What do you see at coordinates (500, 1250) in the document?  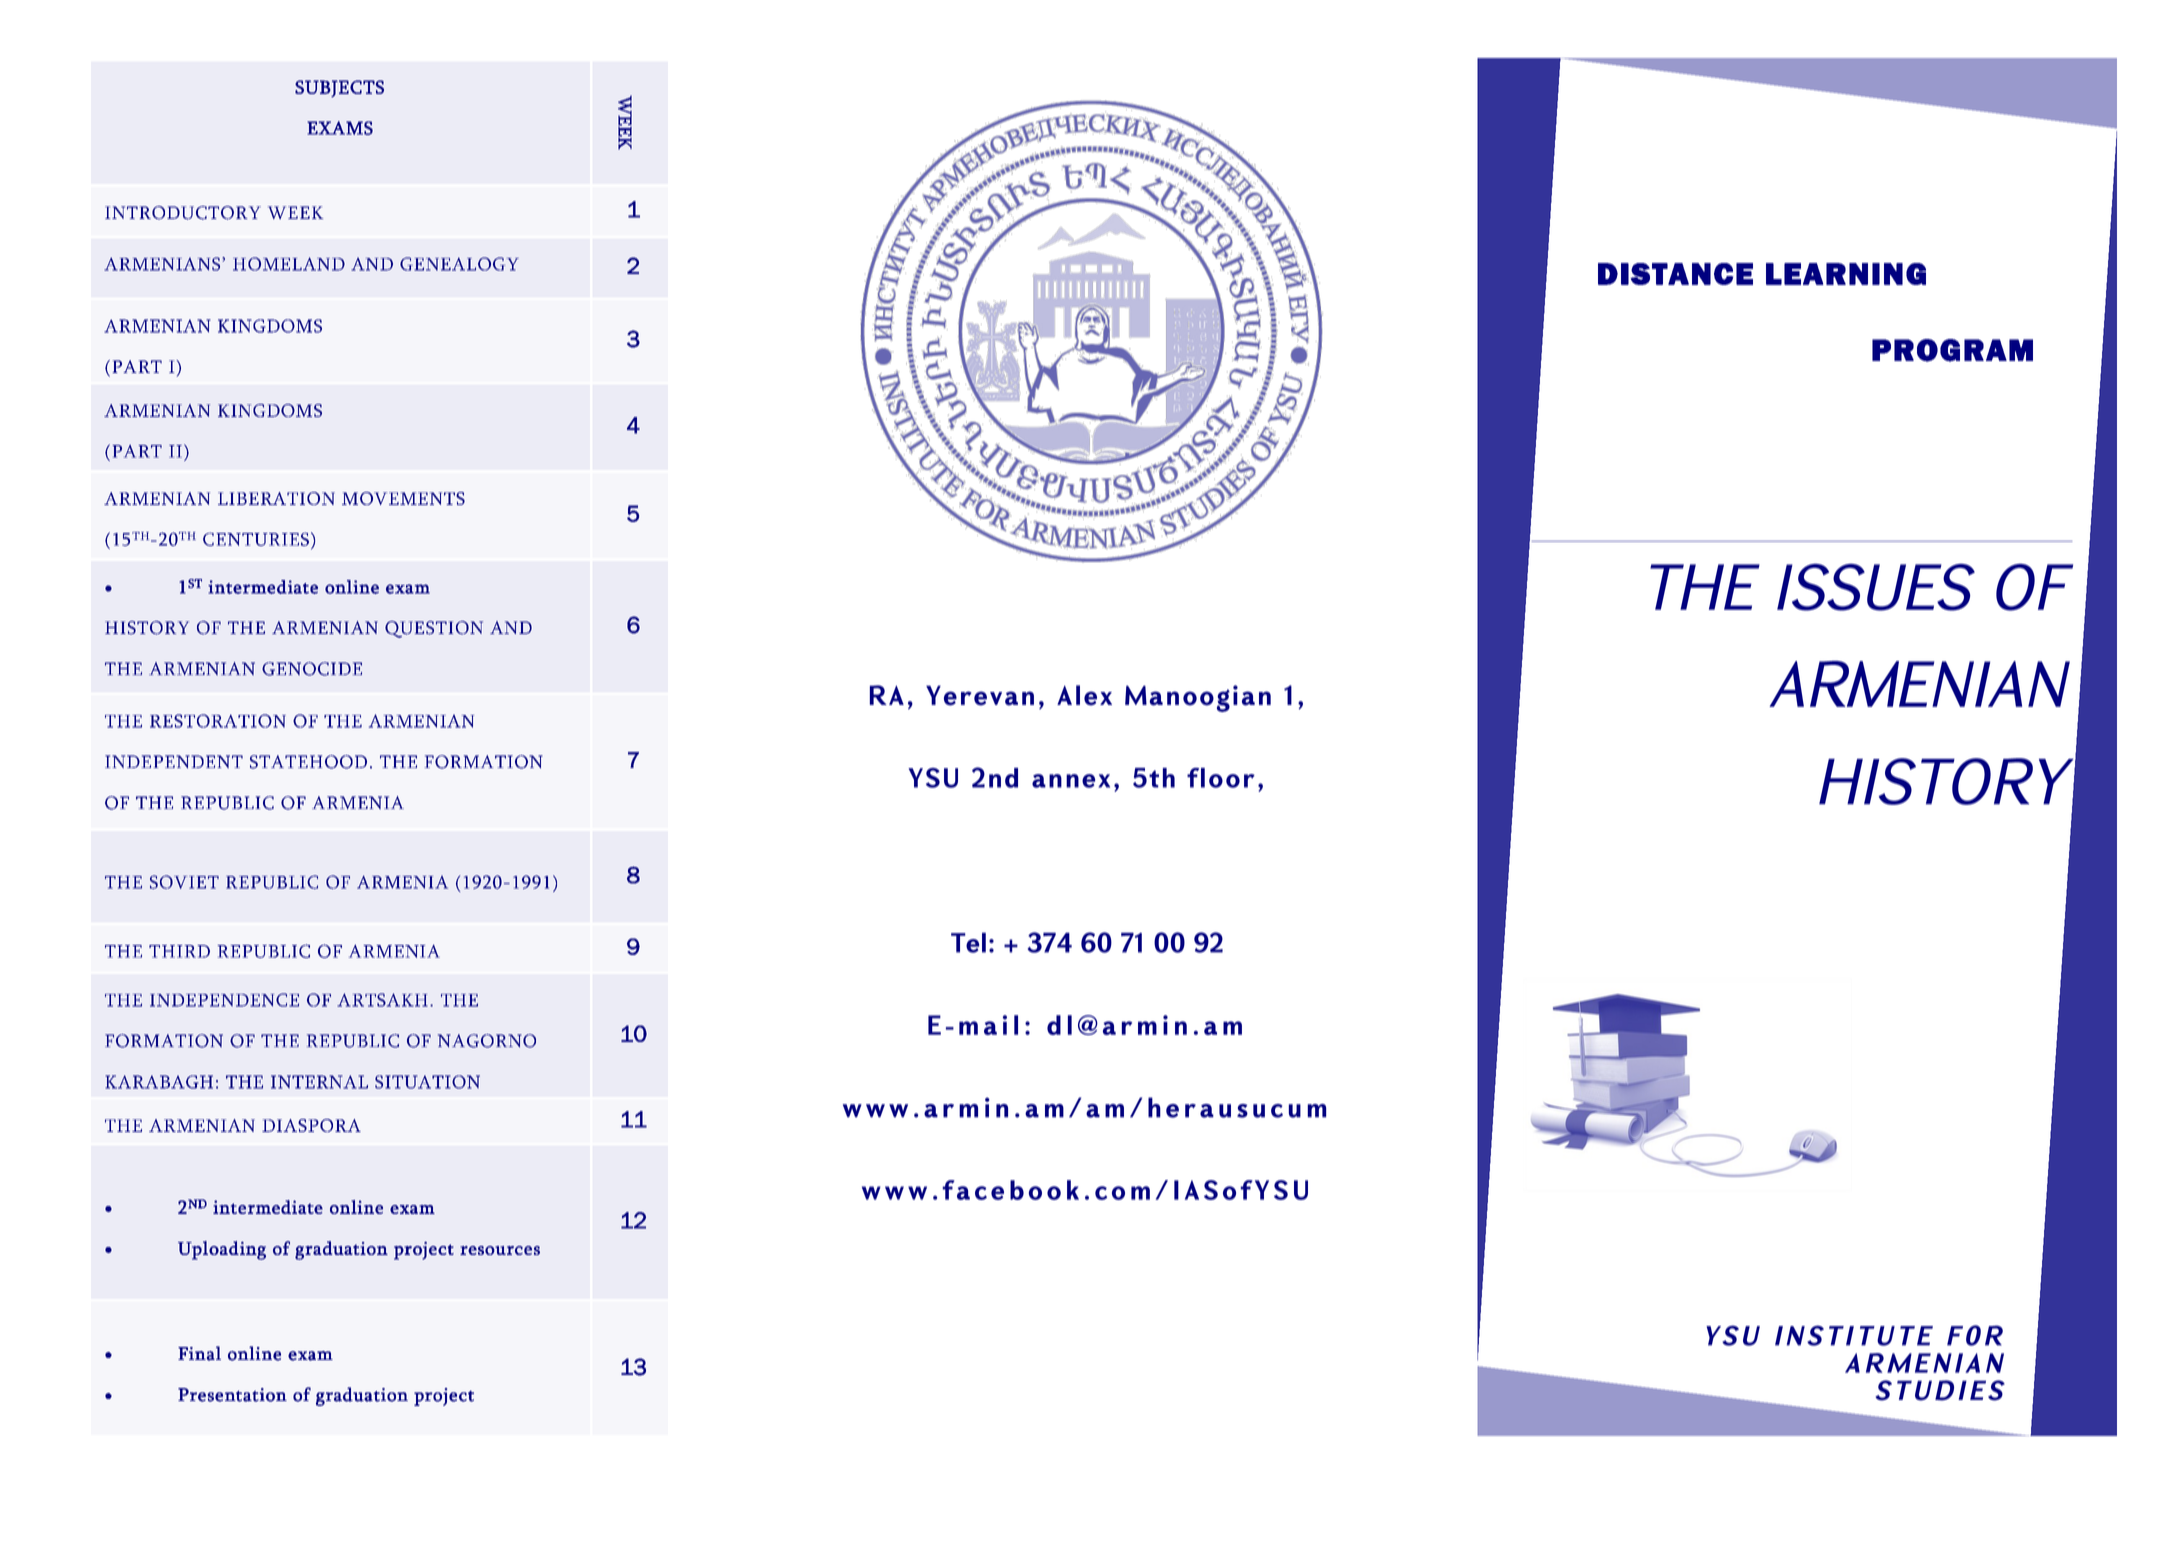 I see `resources` at bounding box center [500, 1250].
